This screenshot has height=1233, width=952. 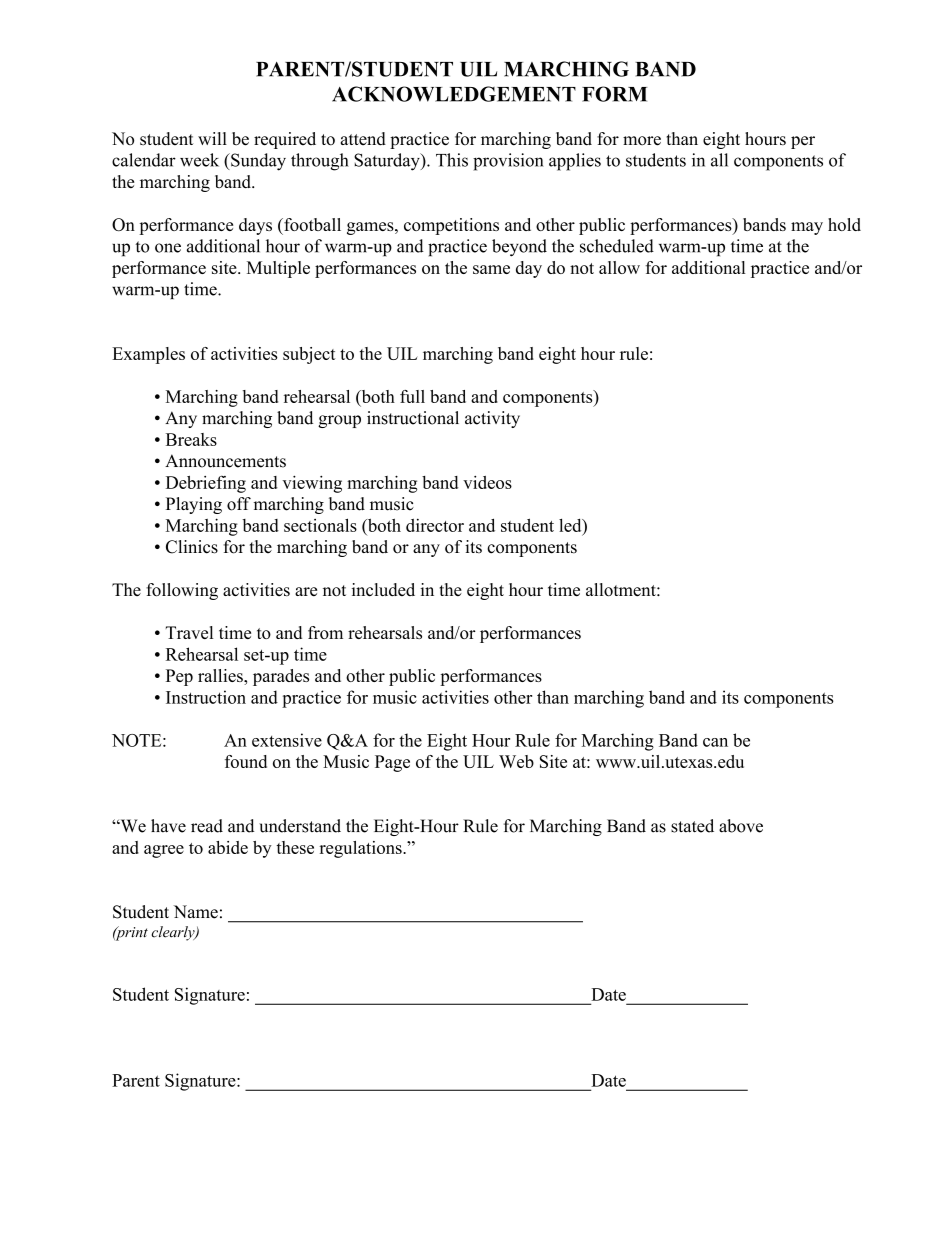 I want to click on Travel, so click(x=189, y=632).
